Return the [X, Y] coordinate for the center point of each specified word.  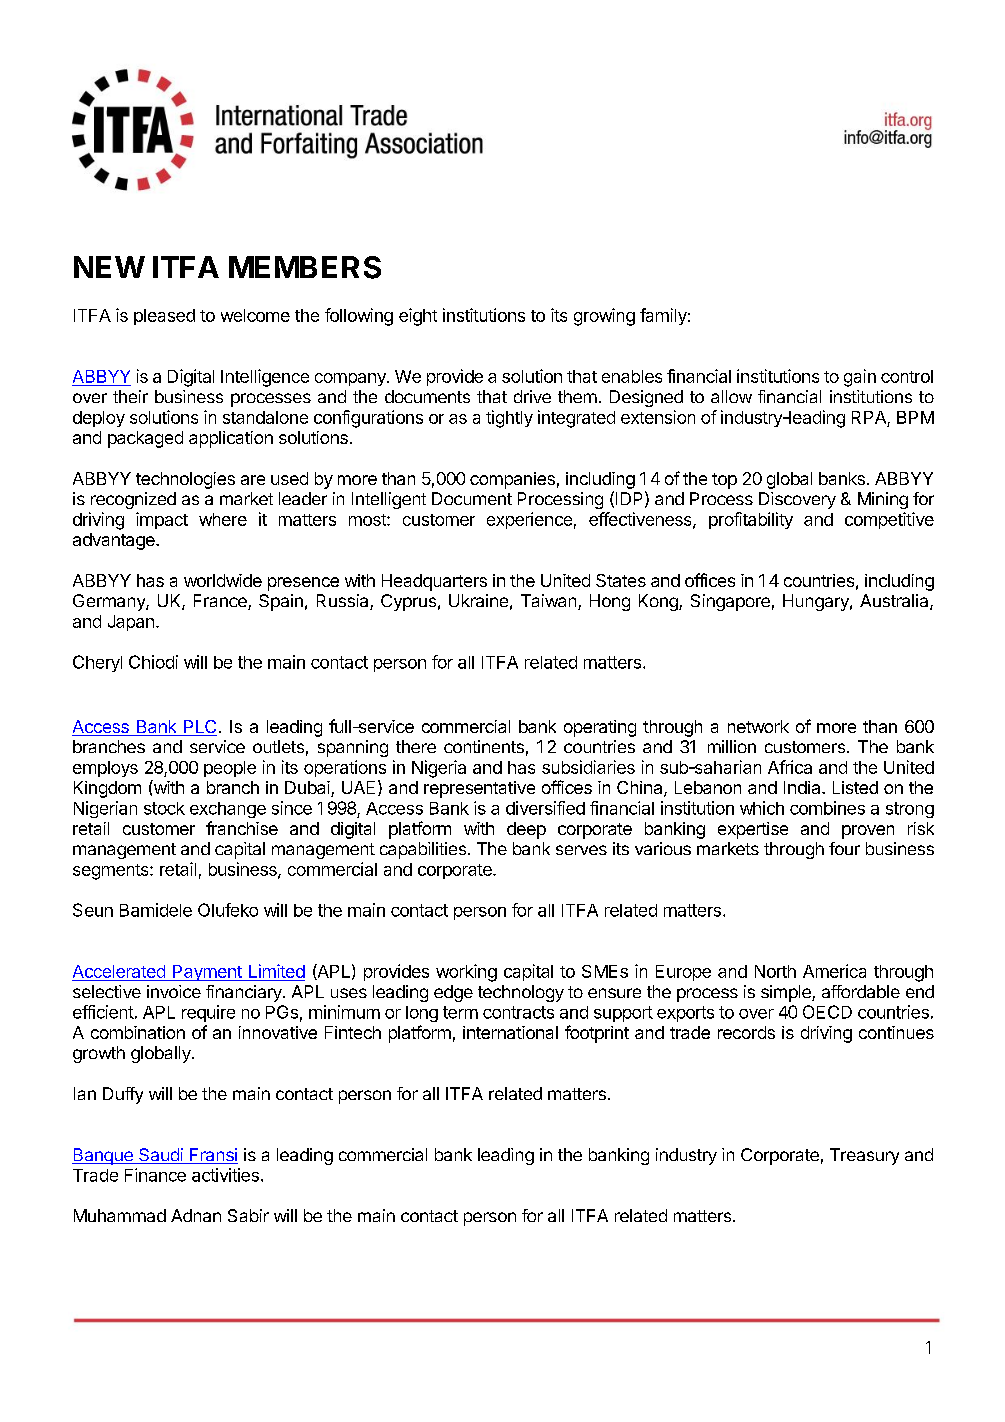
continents [484, 746]
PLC [199, 728]
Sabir [248, 1215]
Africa [790, 767]
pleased [164, 317]
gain [860, 378]
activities [225, 1175]
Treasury [864, 1156]
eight [418, 317]
